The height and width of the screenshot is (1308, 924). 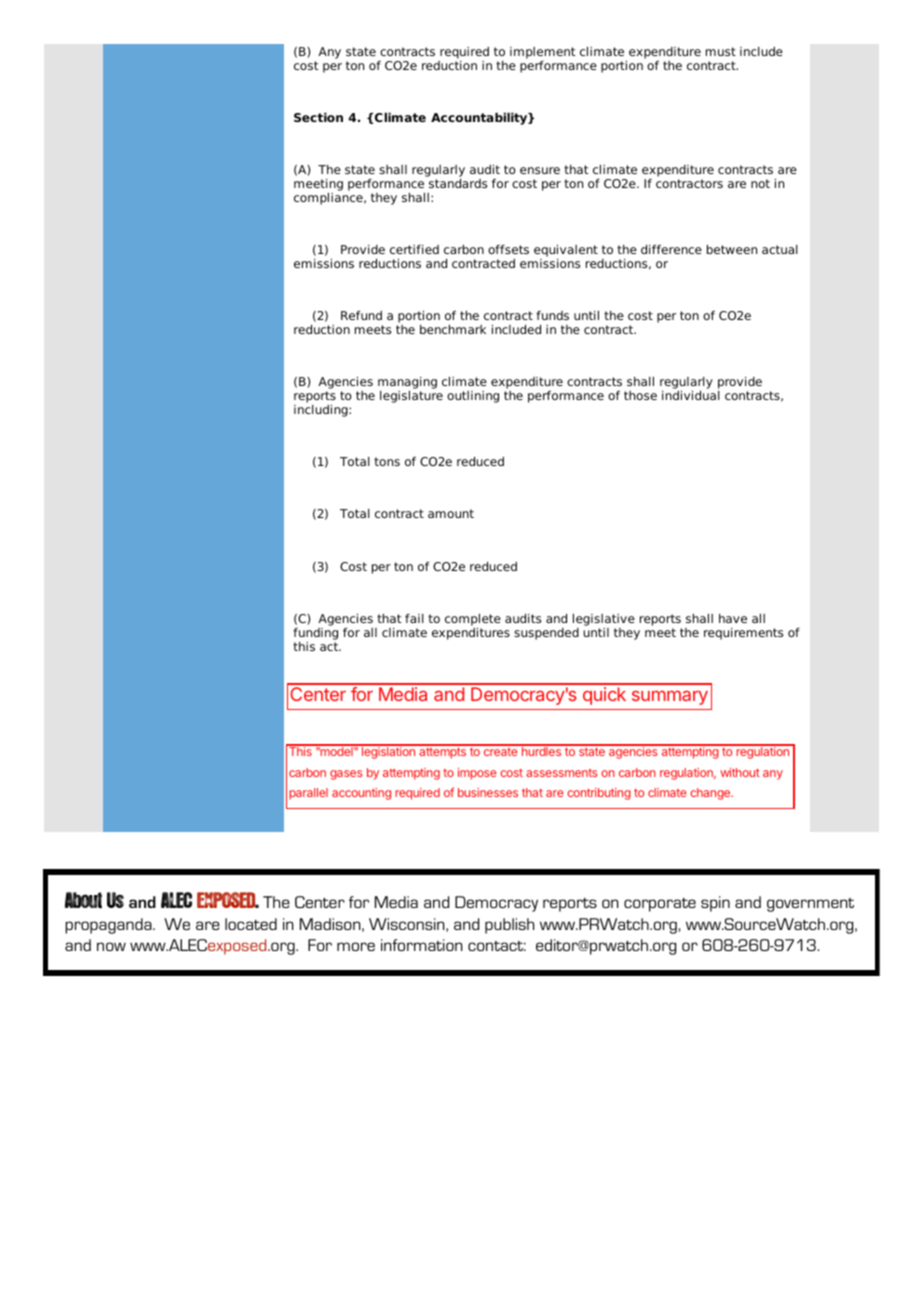 I want to click on Join, so click(x=479, y=802).
